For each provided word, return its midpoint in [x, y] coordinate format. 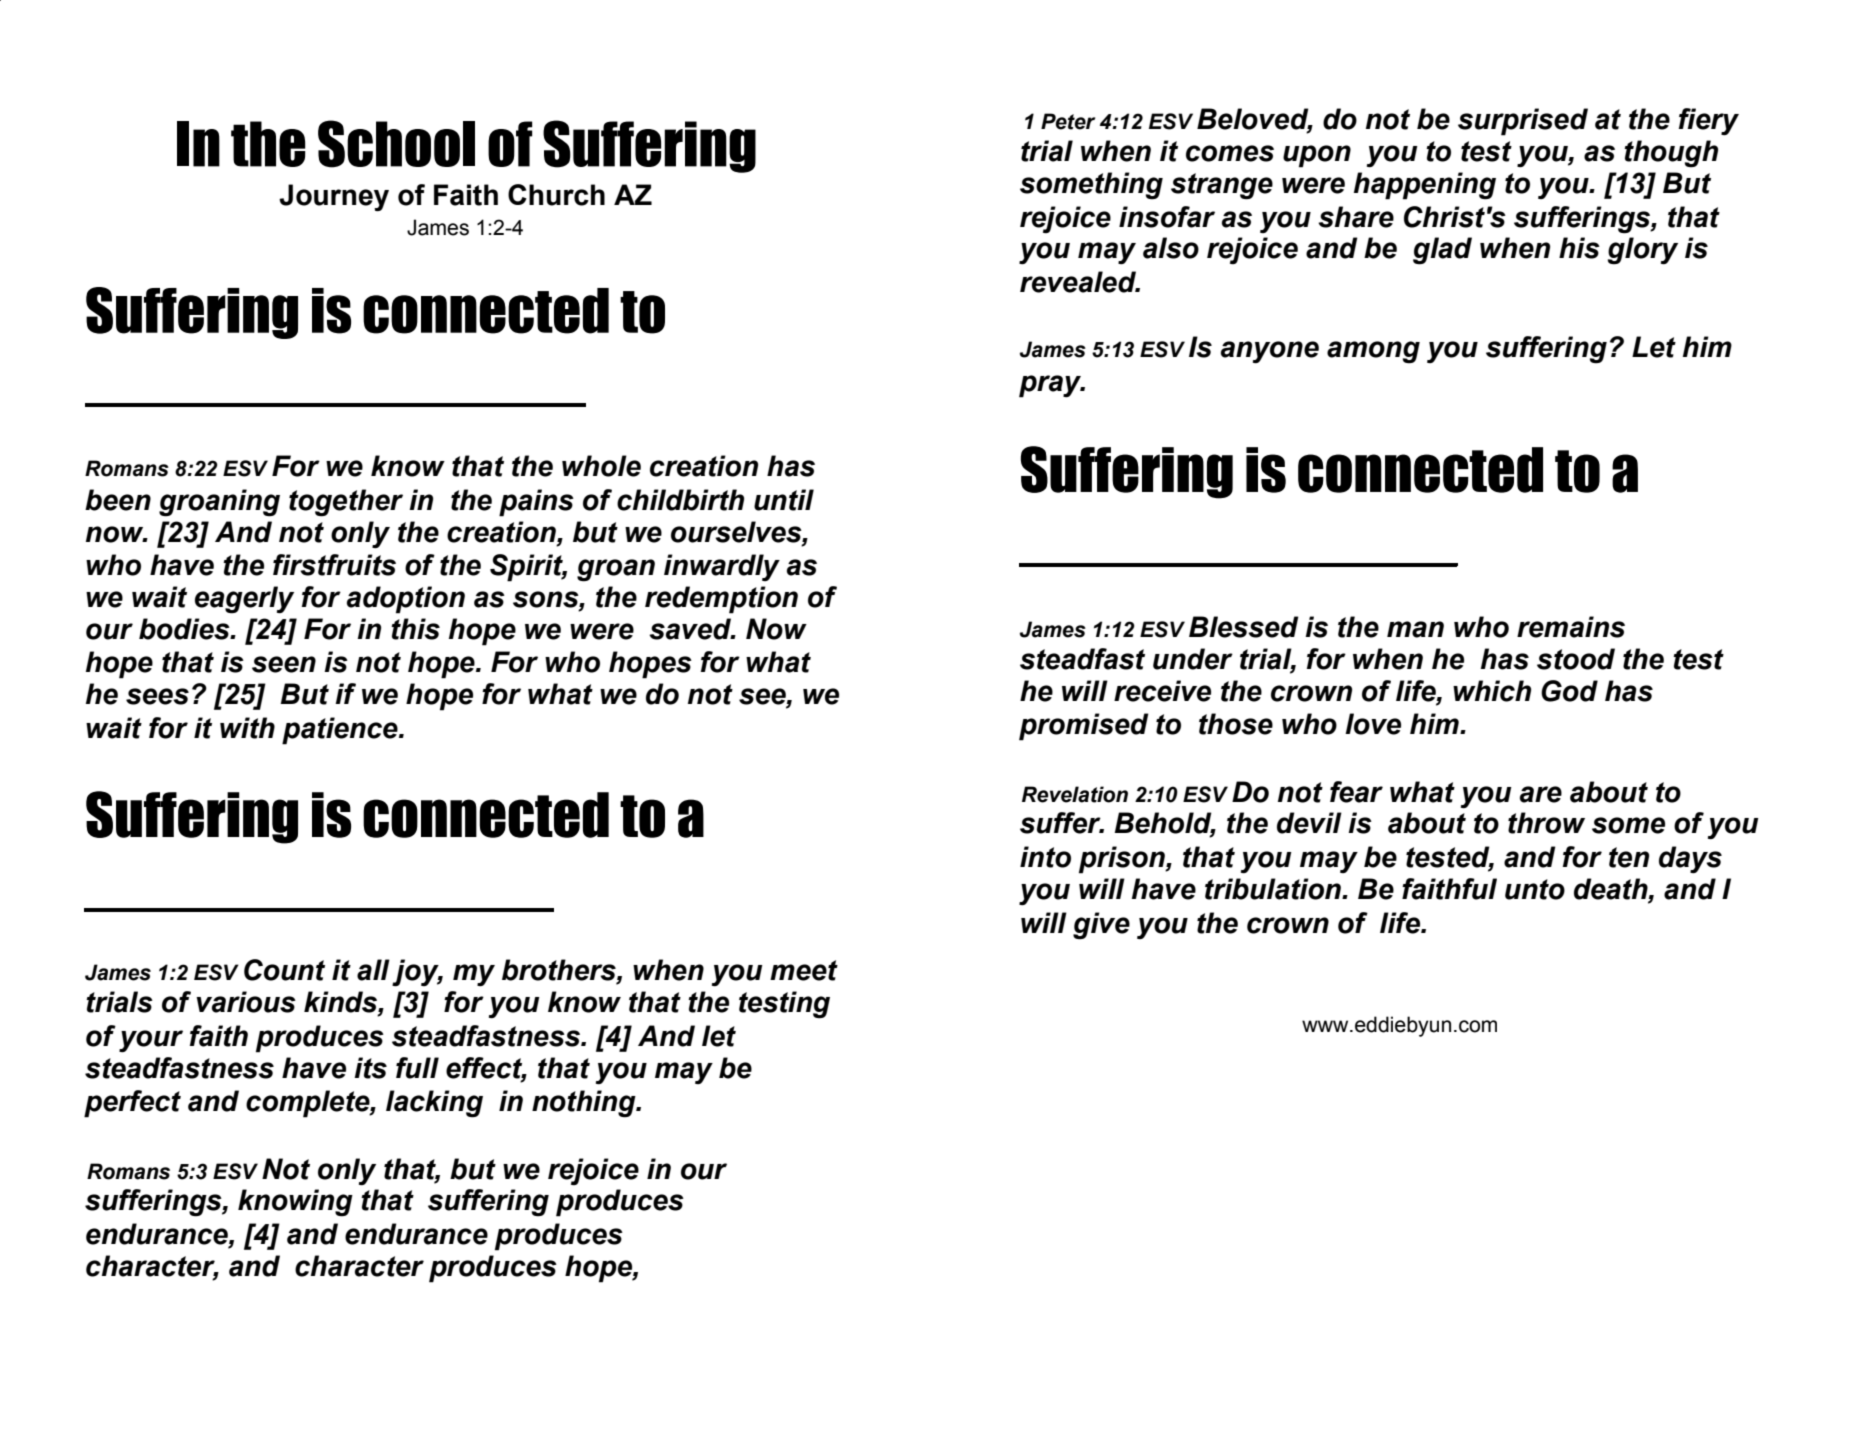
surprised [1523, 122]
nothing [585, 1104]
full [417, 1068]
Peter [1068, 121]
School [396, 144]
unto [1535, 889]
